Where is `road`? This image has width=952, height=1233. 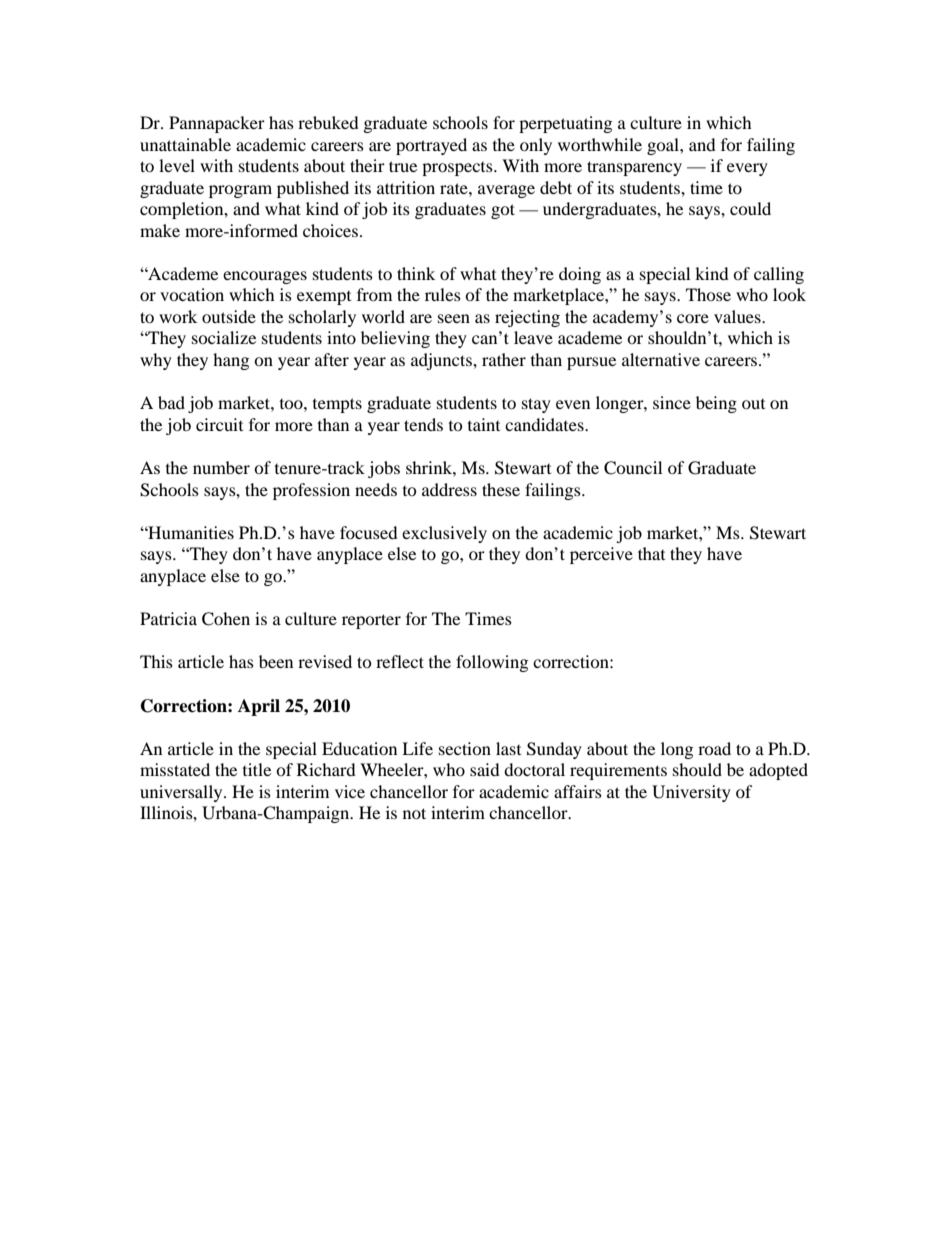
road is located at coordinates (714, 748).
